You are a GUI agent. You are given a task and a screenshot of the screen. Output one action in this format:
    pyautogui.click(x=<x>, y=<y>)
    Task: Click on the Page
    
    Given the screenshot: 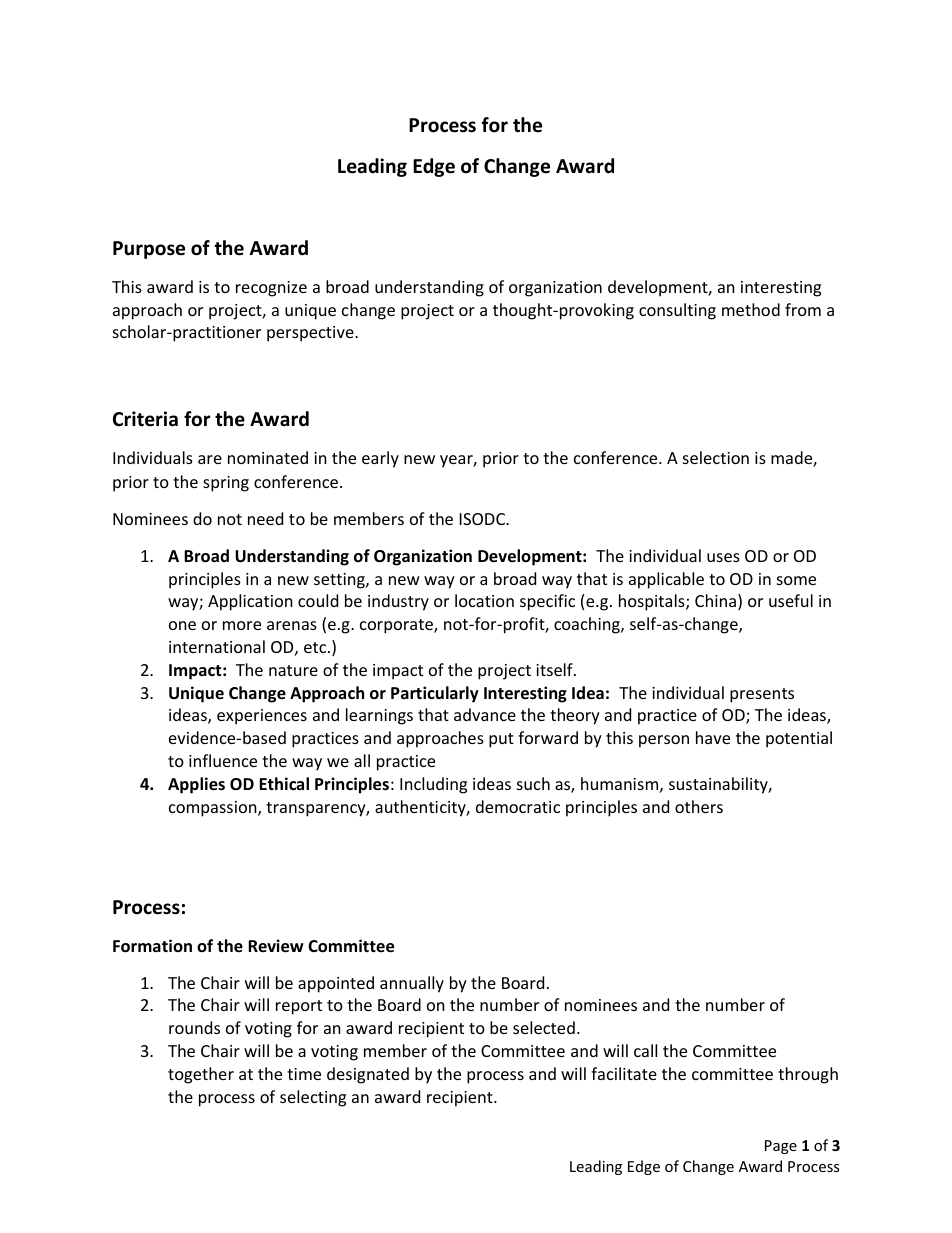 What is the action you would take?
    pyautogui.click(x=781, y=1147)
